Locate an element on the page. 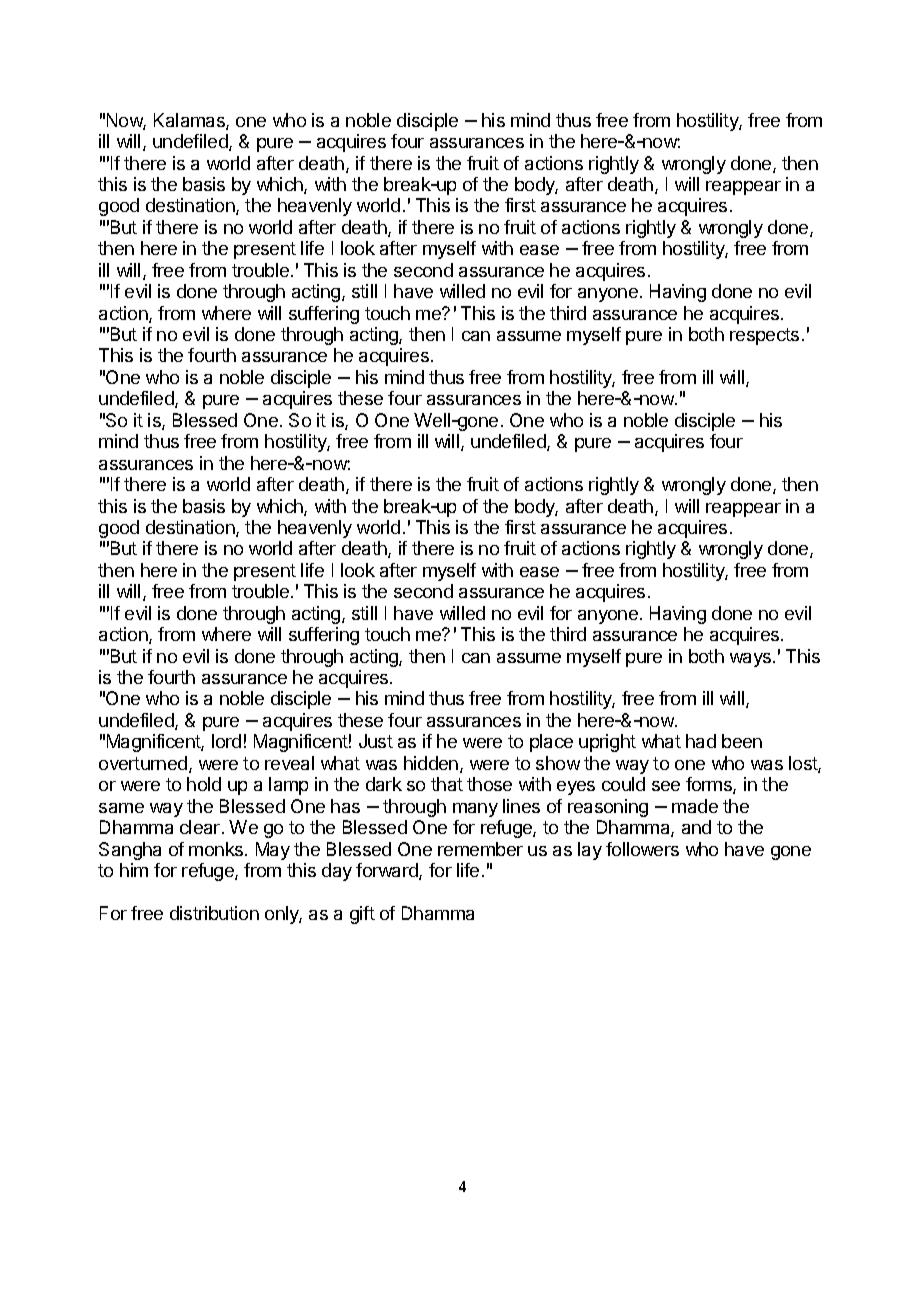  Just is located at coordinates (376, 741).
